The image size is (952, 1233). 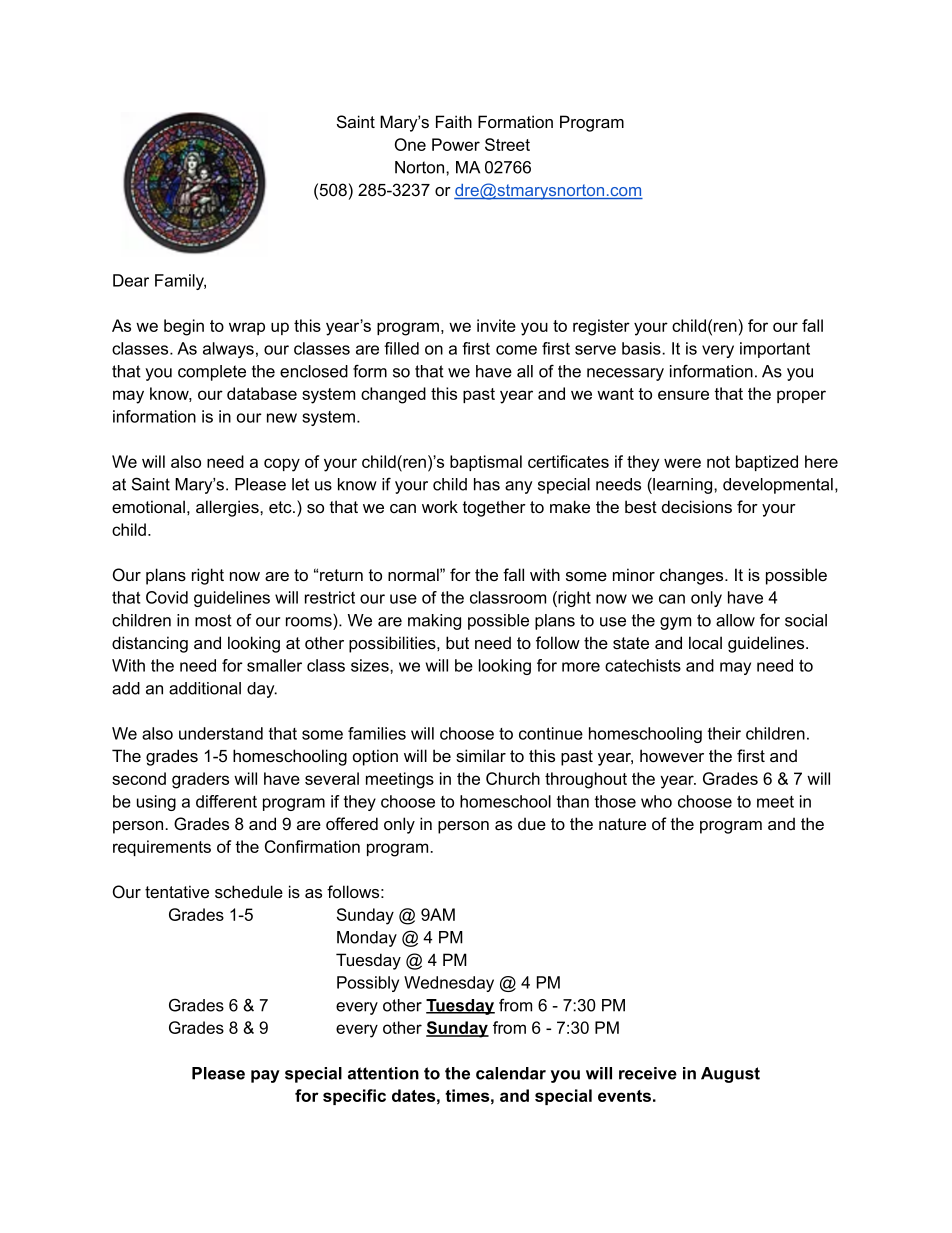 What do you see at coordinates (265, 1076) in the screenshot?
I see `pay` at bounding box center [265, 1076].
